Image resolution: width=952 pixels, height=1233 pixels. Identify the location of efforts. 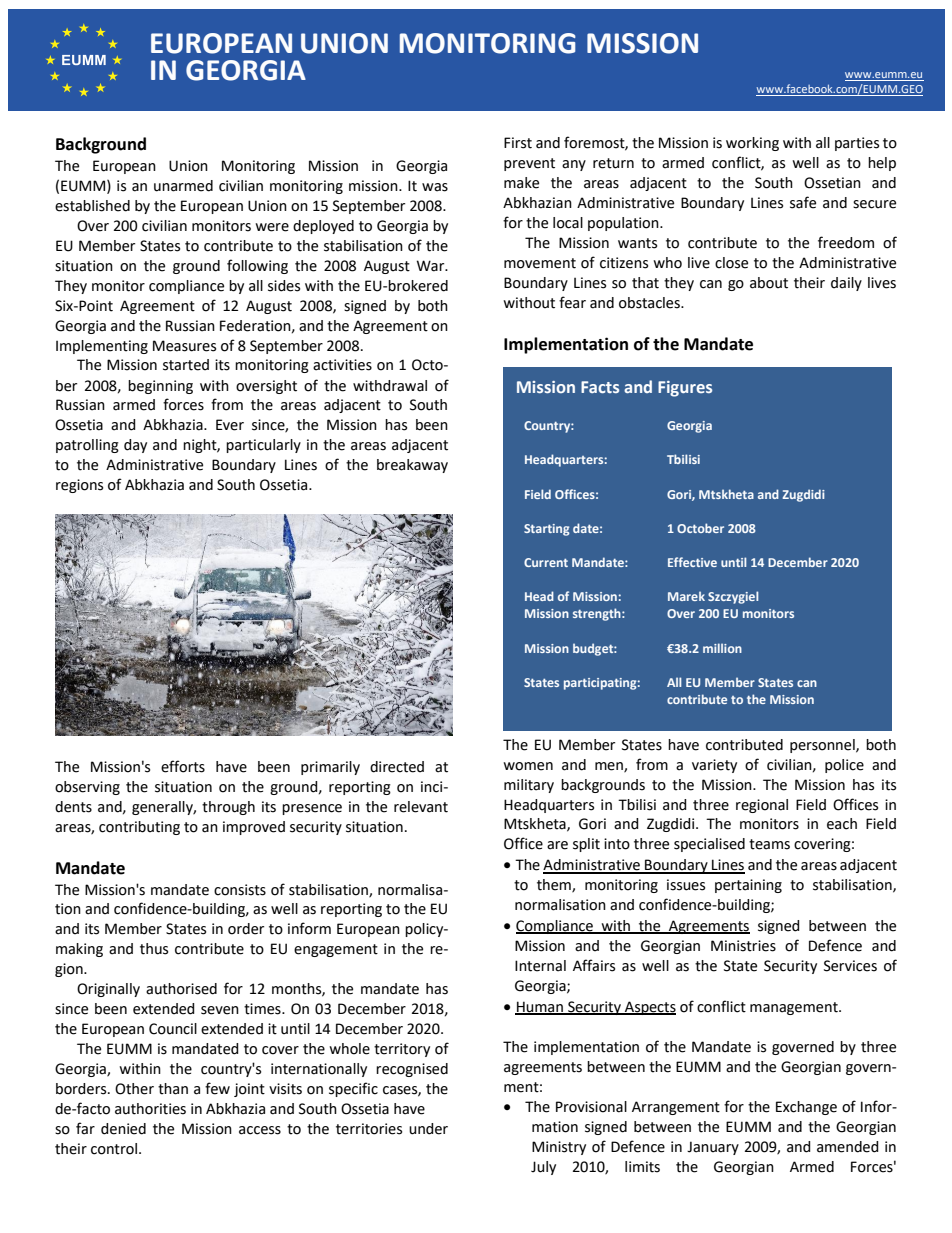
(183, 766).
